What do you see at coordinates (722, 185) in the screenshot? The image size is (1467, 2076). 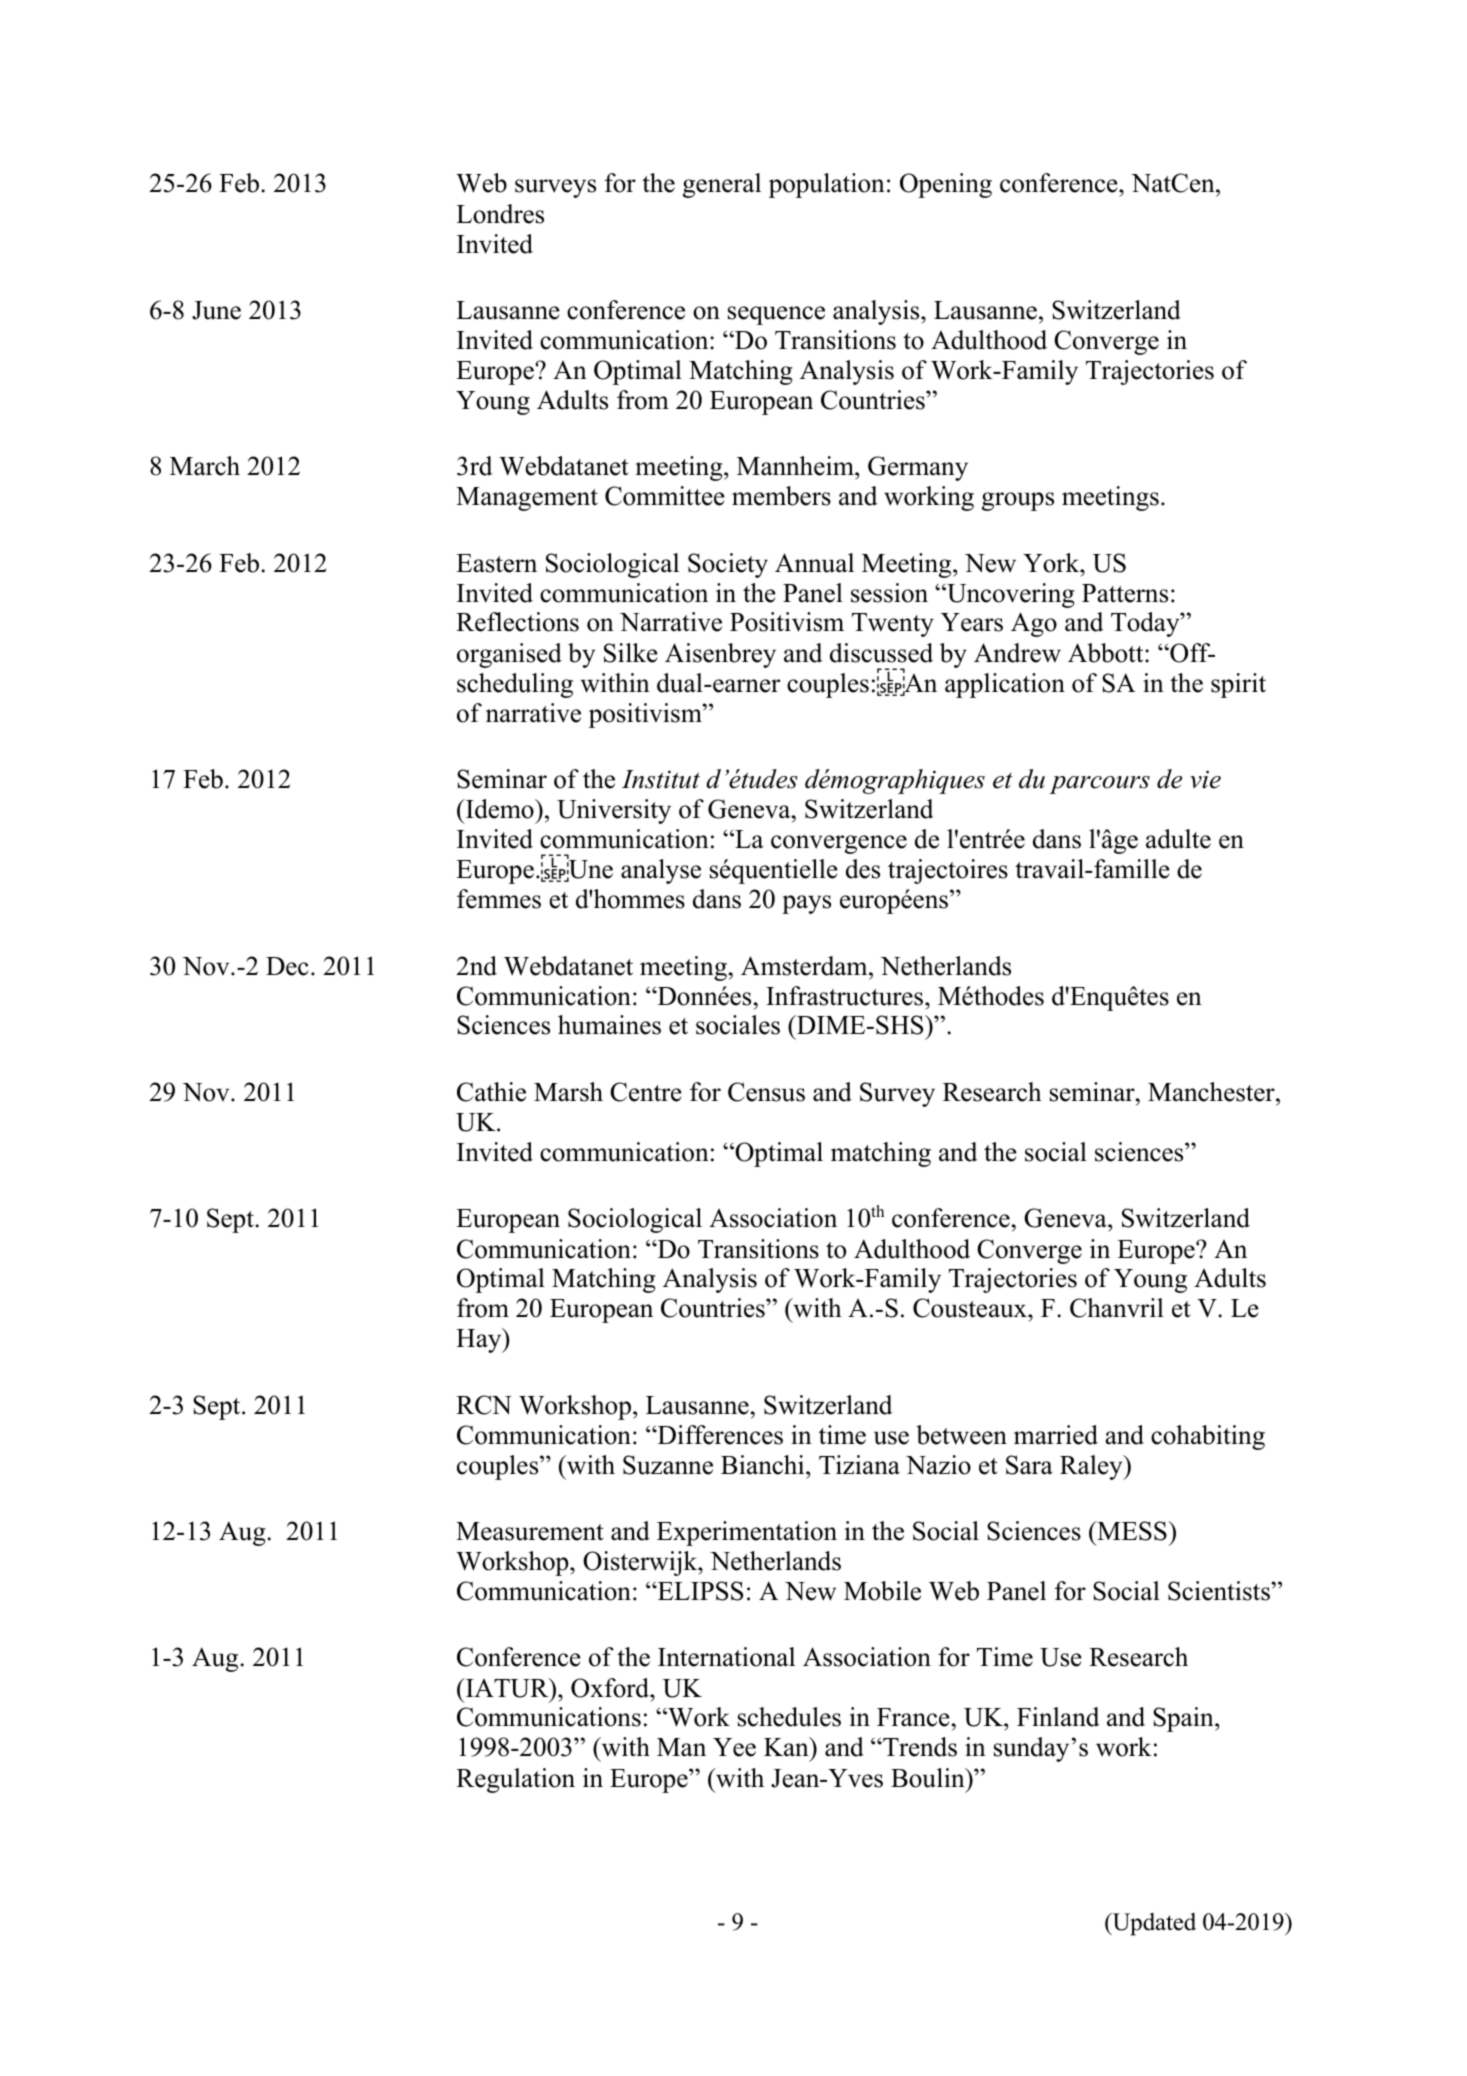 I see `general` at bounding box center [722, 185].
